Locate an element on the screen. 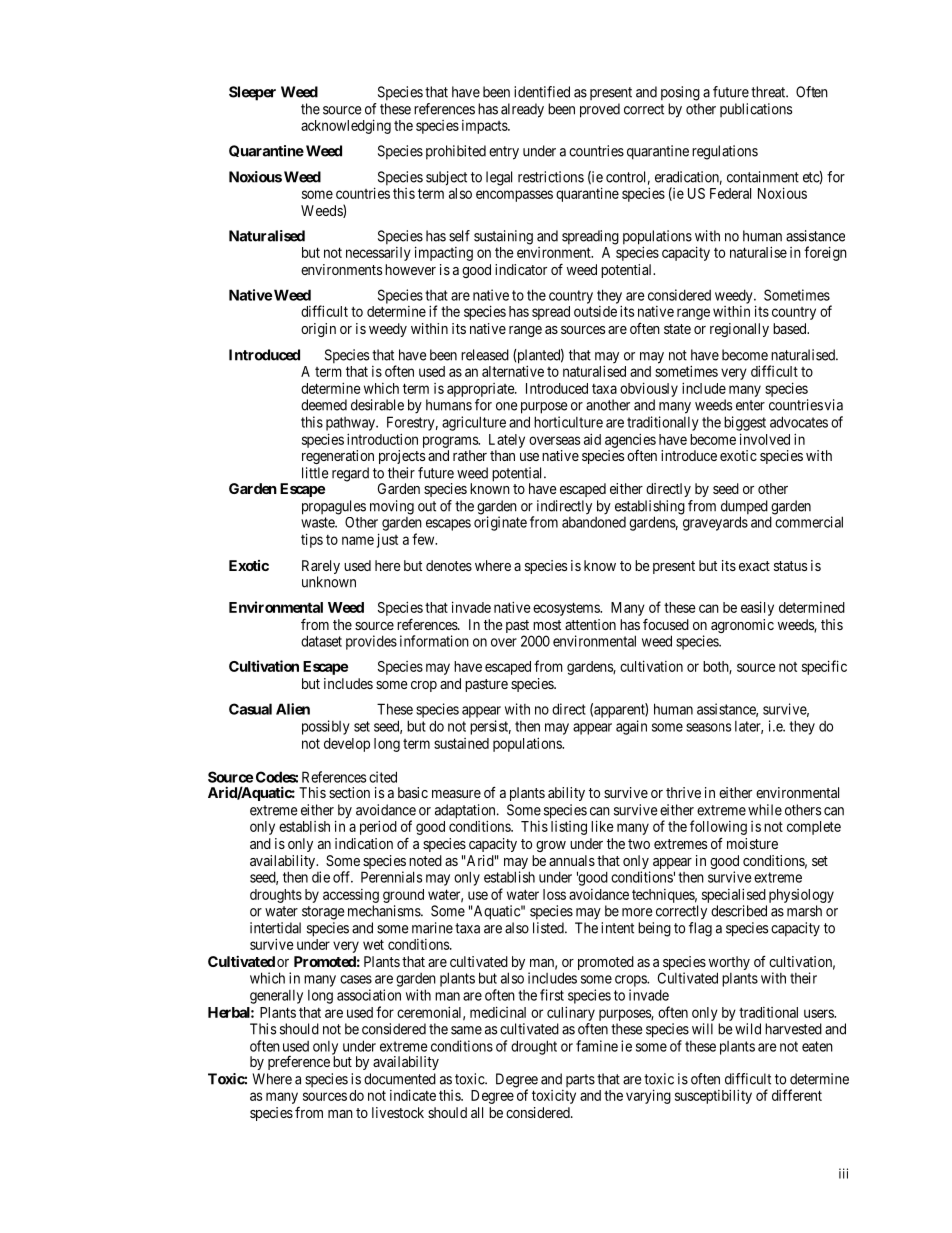 This screenshot has height=1233, width=952. livestock is located at coordinates (398, 1112).
